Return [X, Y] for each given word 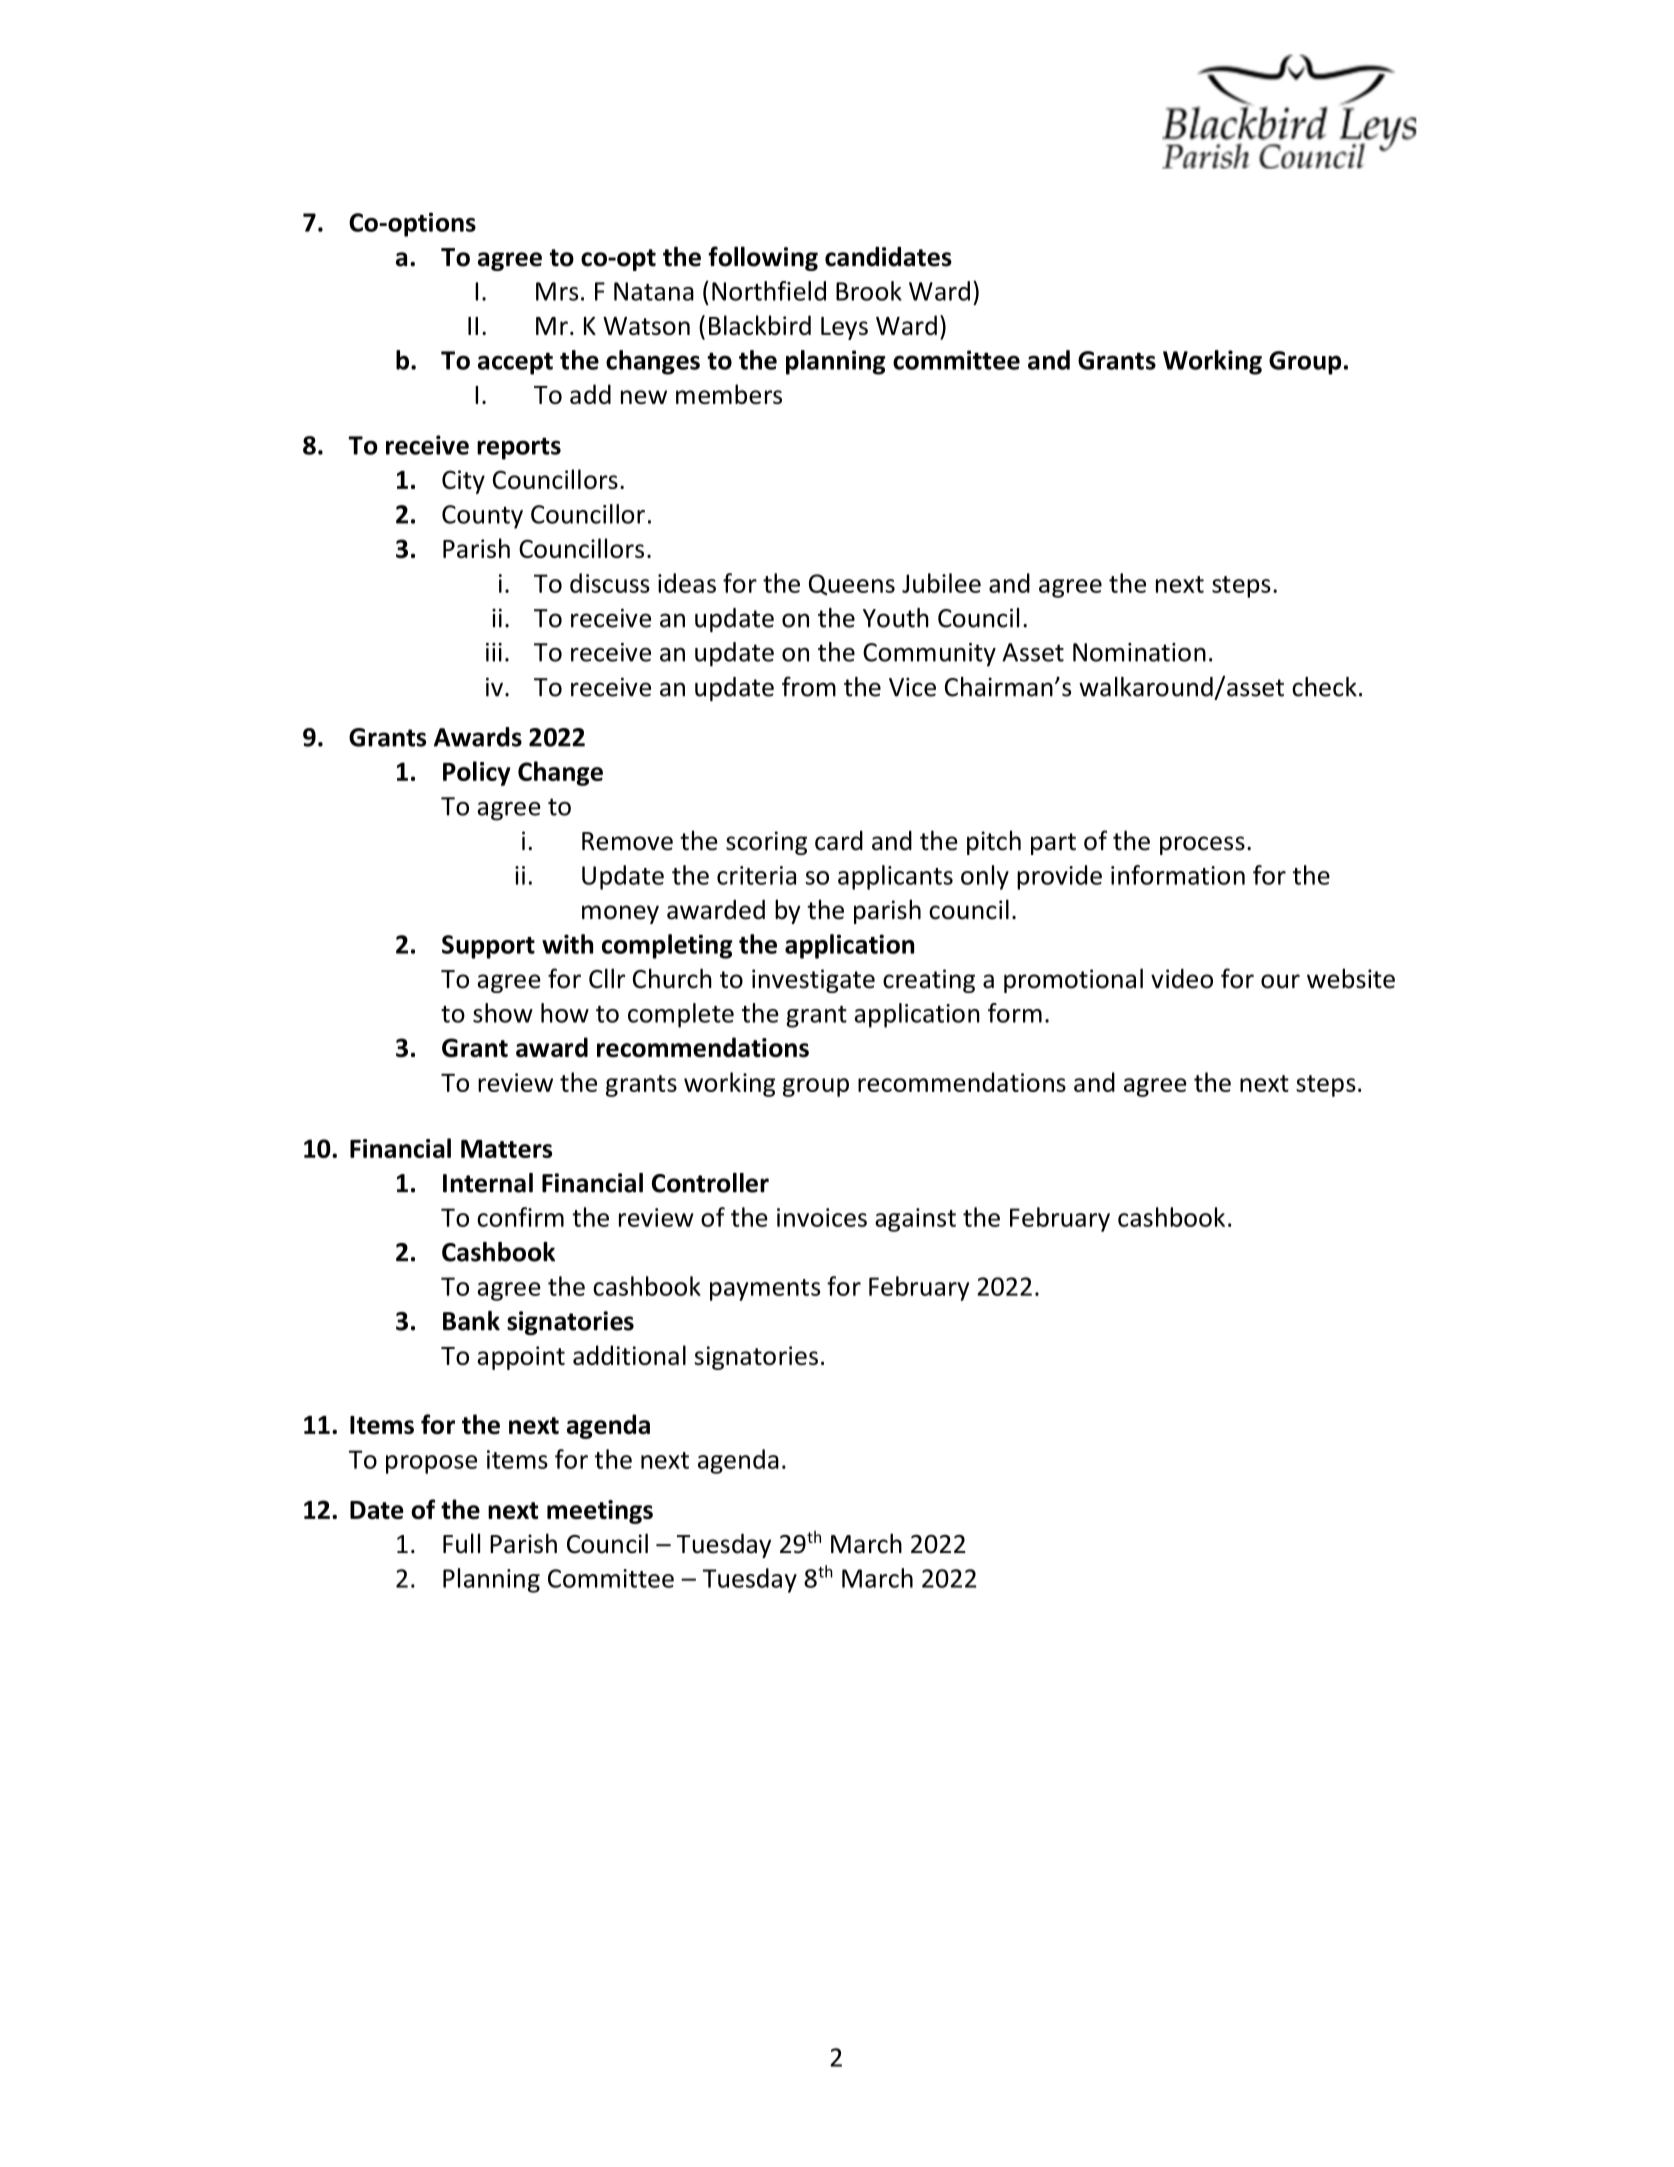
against [915, 1220]
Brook [869, 291]
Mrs [557, 291]
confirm [520, 1217]
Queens [852, 585]
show [503, 1013]
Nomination [1139, 652]
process [1202, 845]
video [1182, 978]
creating [929, 981]
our [1280, 981]
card [839, 841]
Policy [477, 773]
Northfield [769, 291]
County [482, 517]
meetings [600, 1512]
